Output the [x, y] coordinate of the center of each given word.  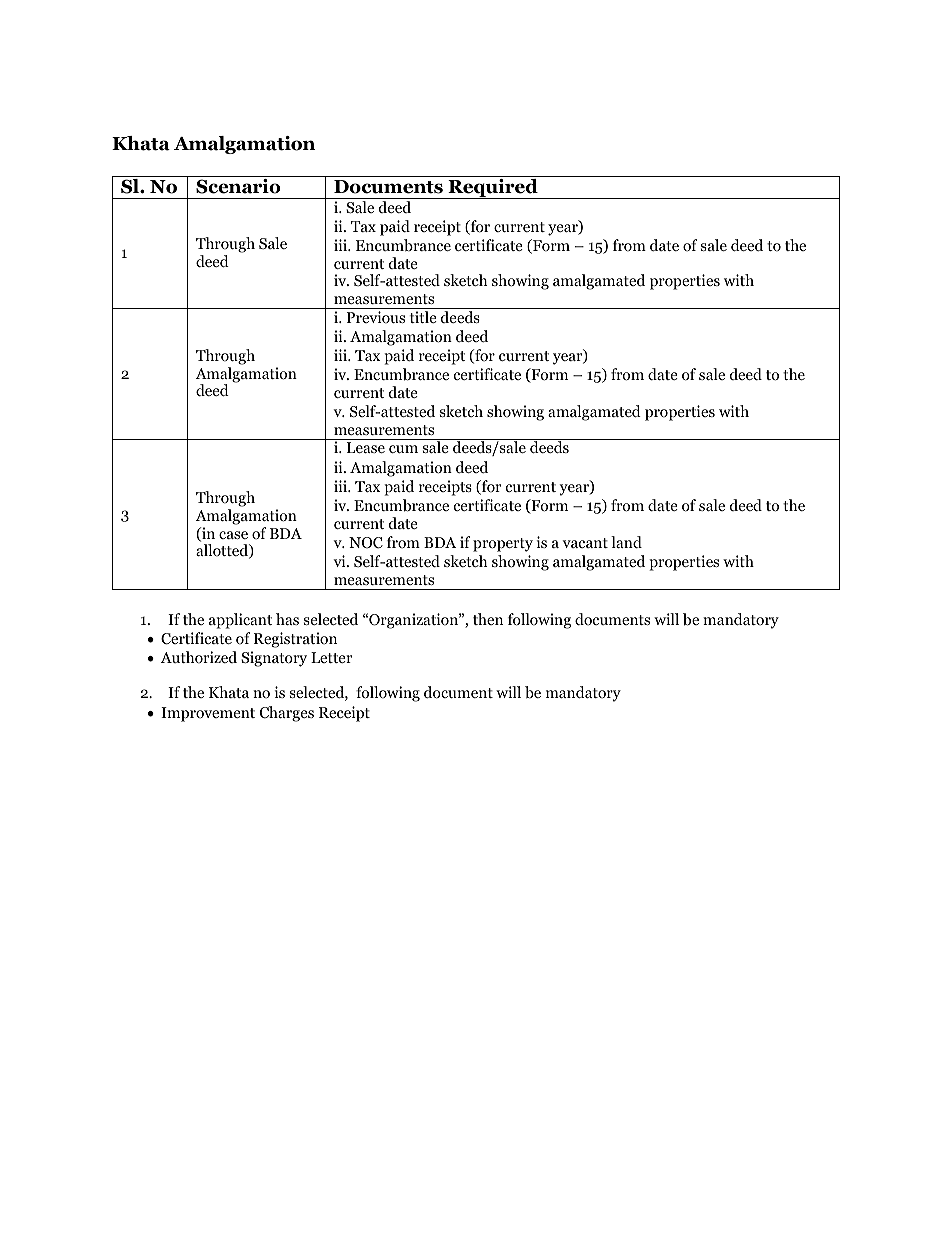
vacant [585, 543]
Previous [376, 317]
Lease [366, 447]
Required [493, 189]
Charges [287, 714]
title [423, 317]
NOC [366, 543]
